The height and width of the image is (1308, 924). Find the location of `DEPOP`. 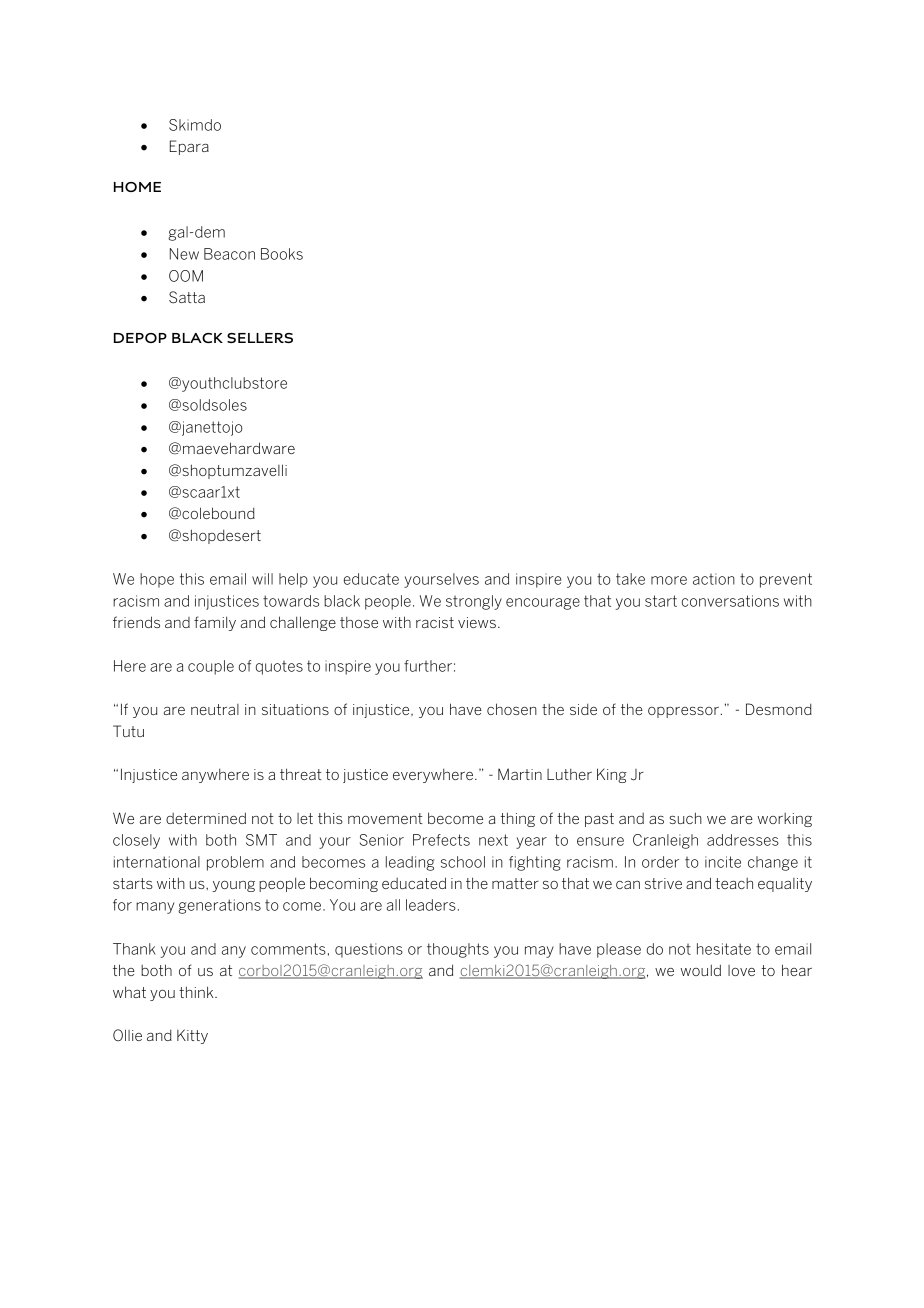

DEPOP is located at coordinates (140, 338).
